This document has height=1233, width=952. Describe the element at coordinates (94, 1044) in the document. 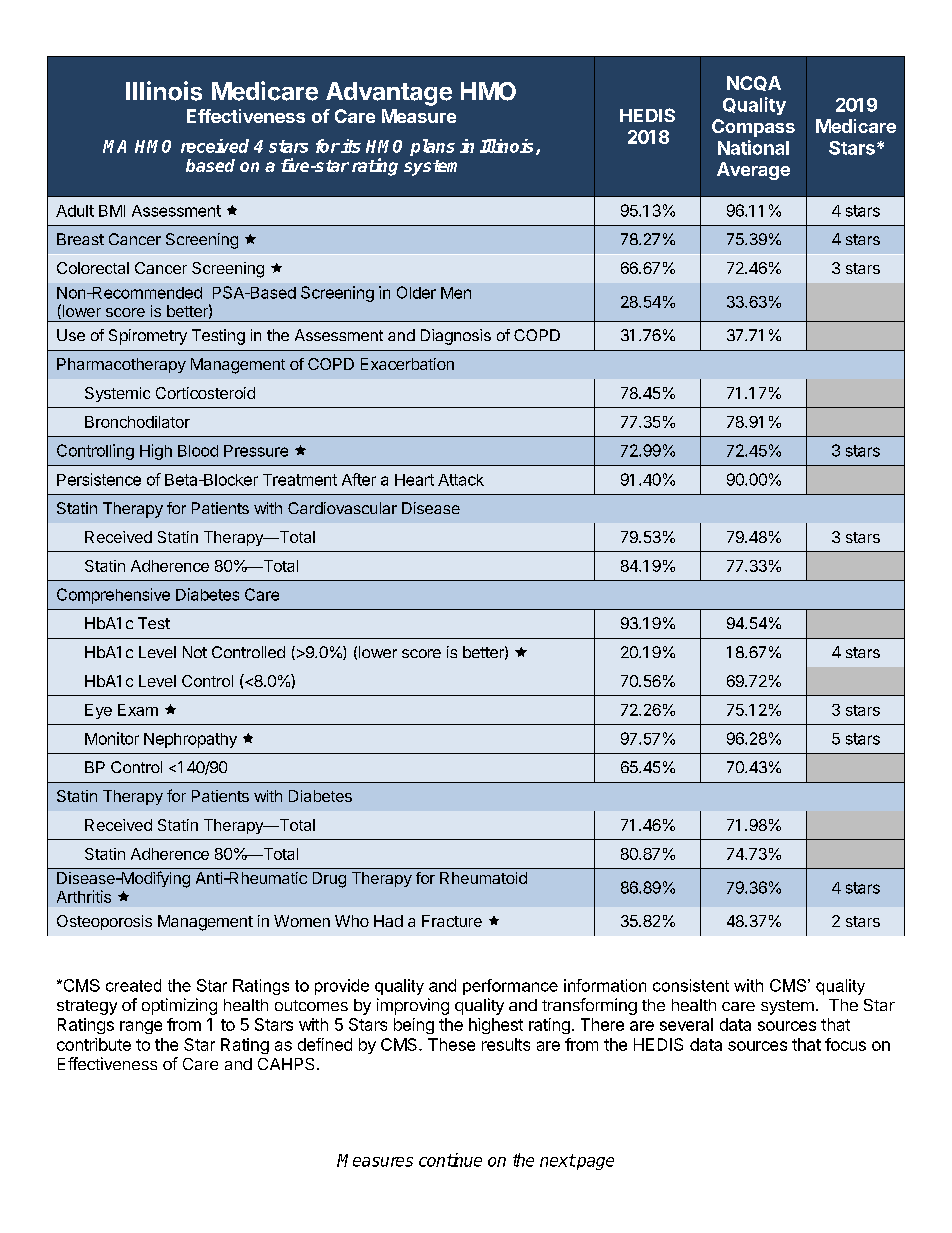

I see `contribute` at that location.
